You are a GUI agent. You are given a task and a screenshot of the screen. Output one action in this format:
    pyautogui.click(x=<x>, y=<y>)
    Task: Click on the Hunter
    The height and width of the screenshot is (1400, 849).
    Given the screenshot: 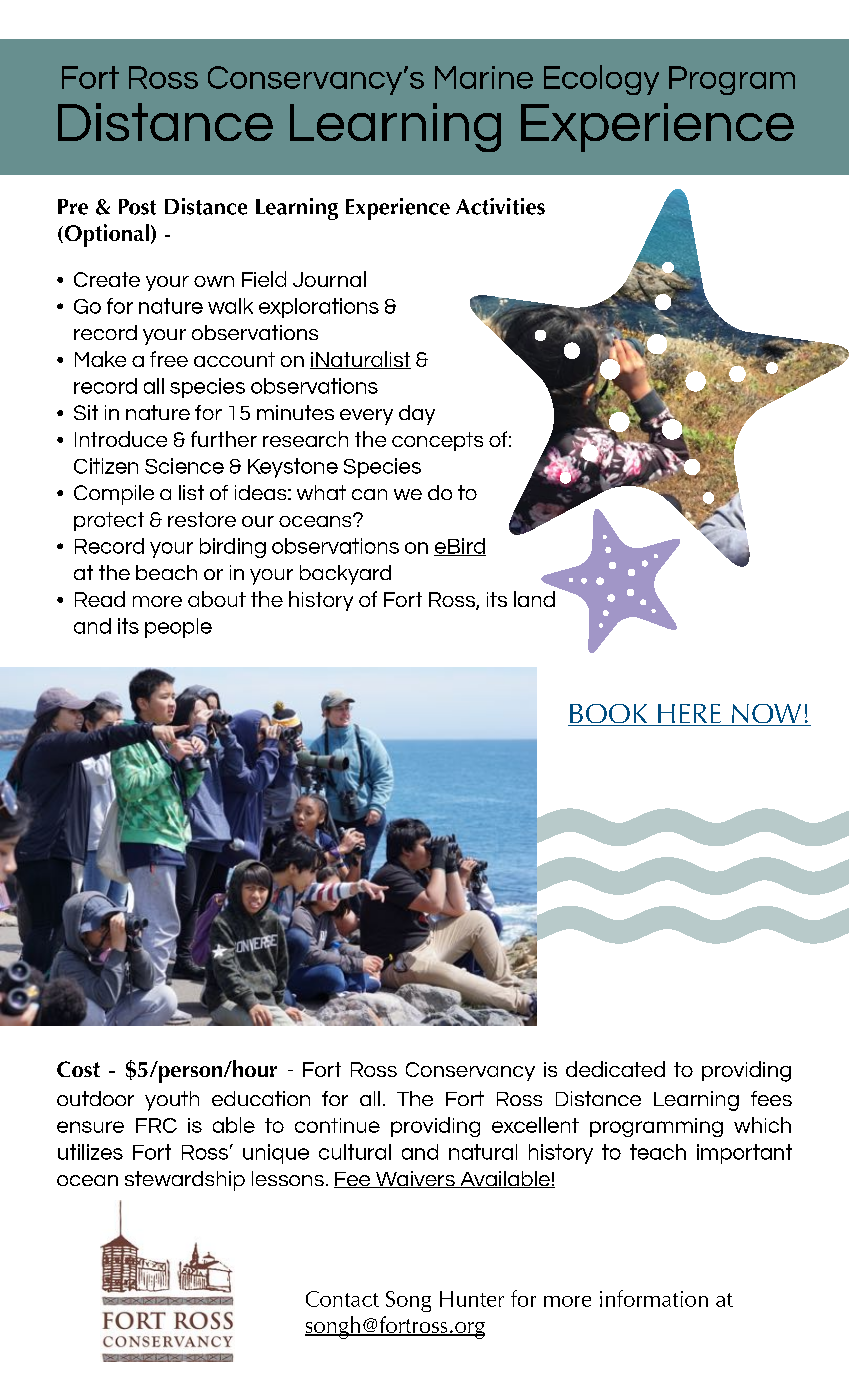 What is the action you would take?
    pyautogui.click(x=472, y=1299)
